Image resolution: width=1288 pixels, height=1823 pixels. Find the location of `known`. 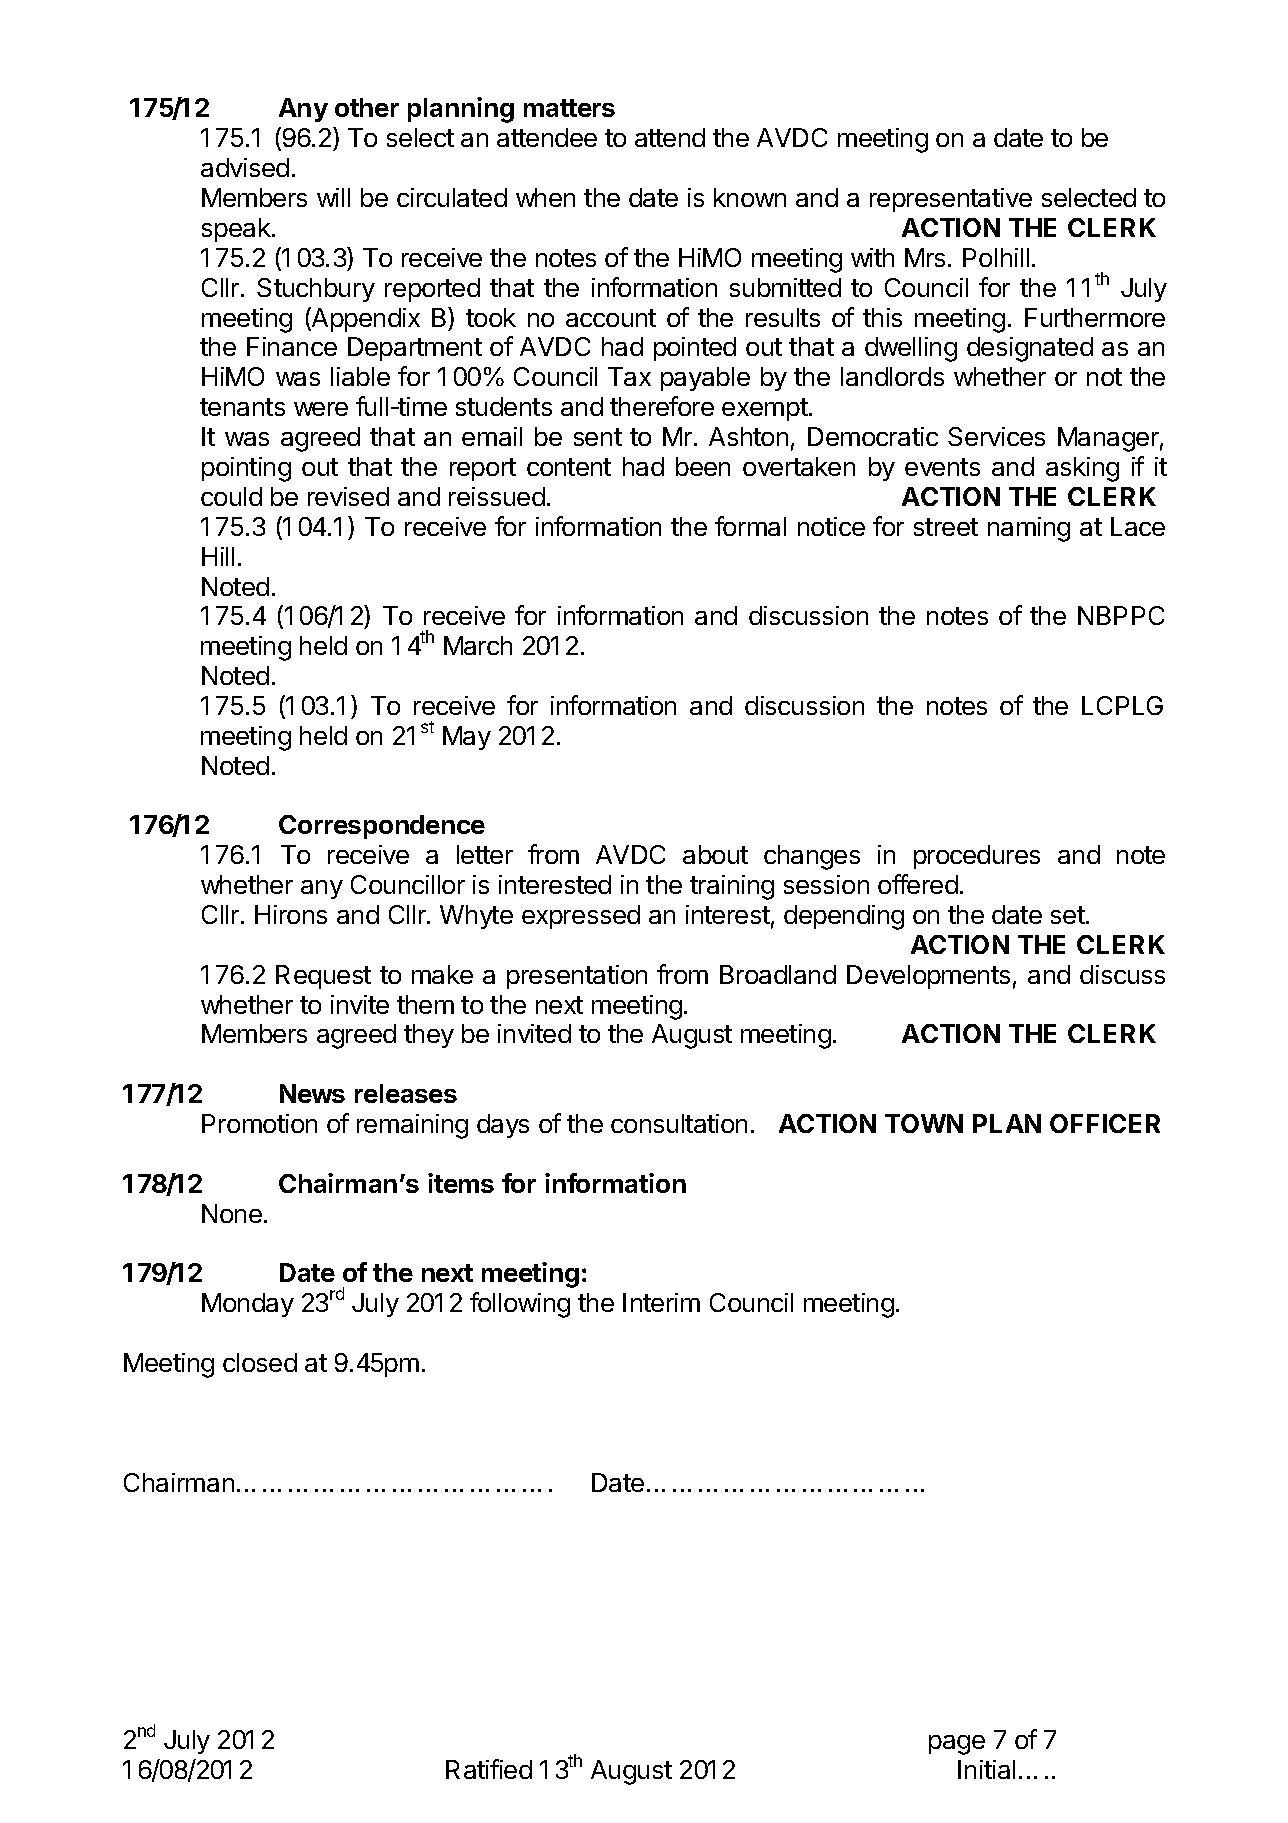

known is located at coordinates (750, 197).
